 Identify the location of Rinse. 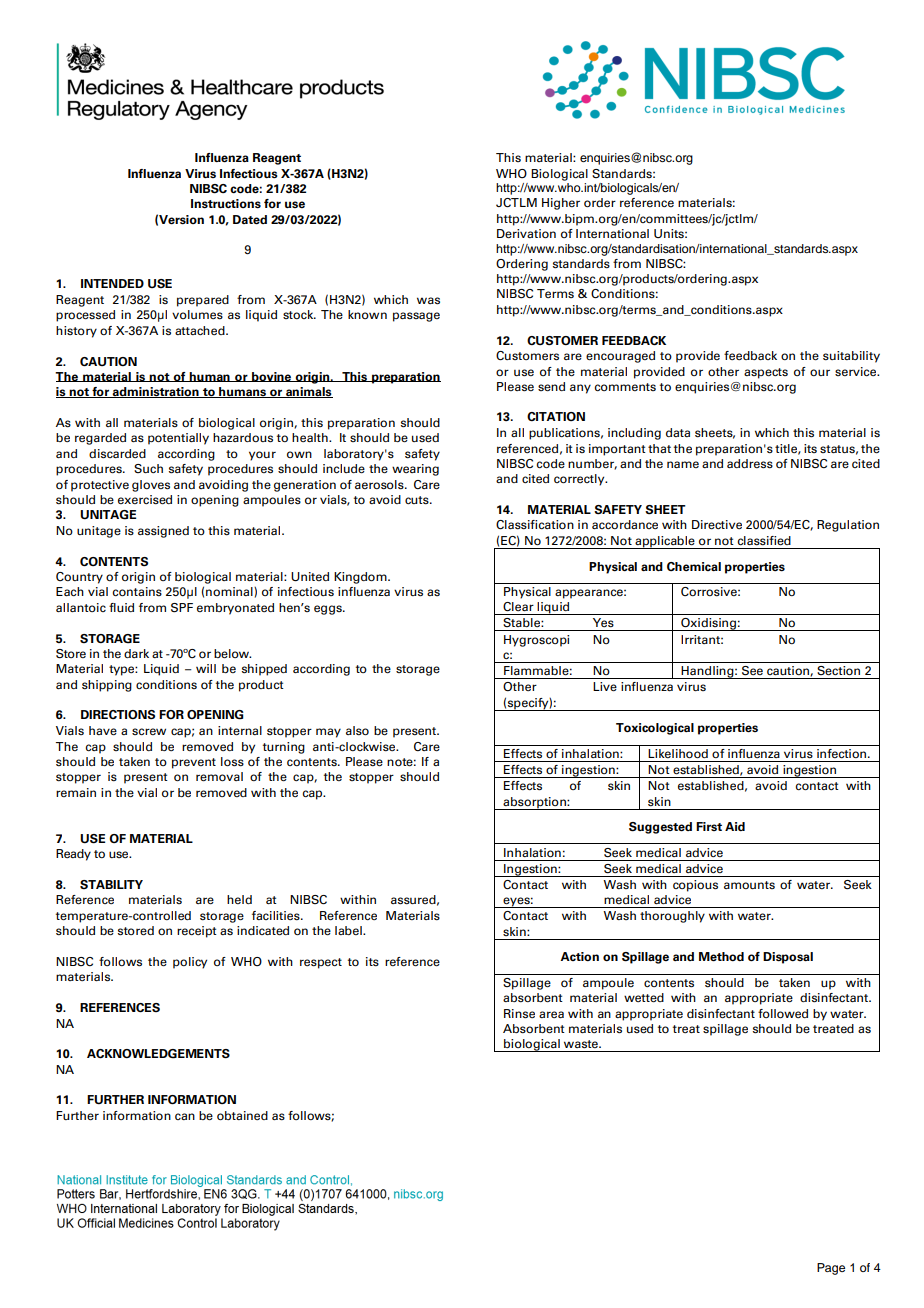
(519, 1014).
